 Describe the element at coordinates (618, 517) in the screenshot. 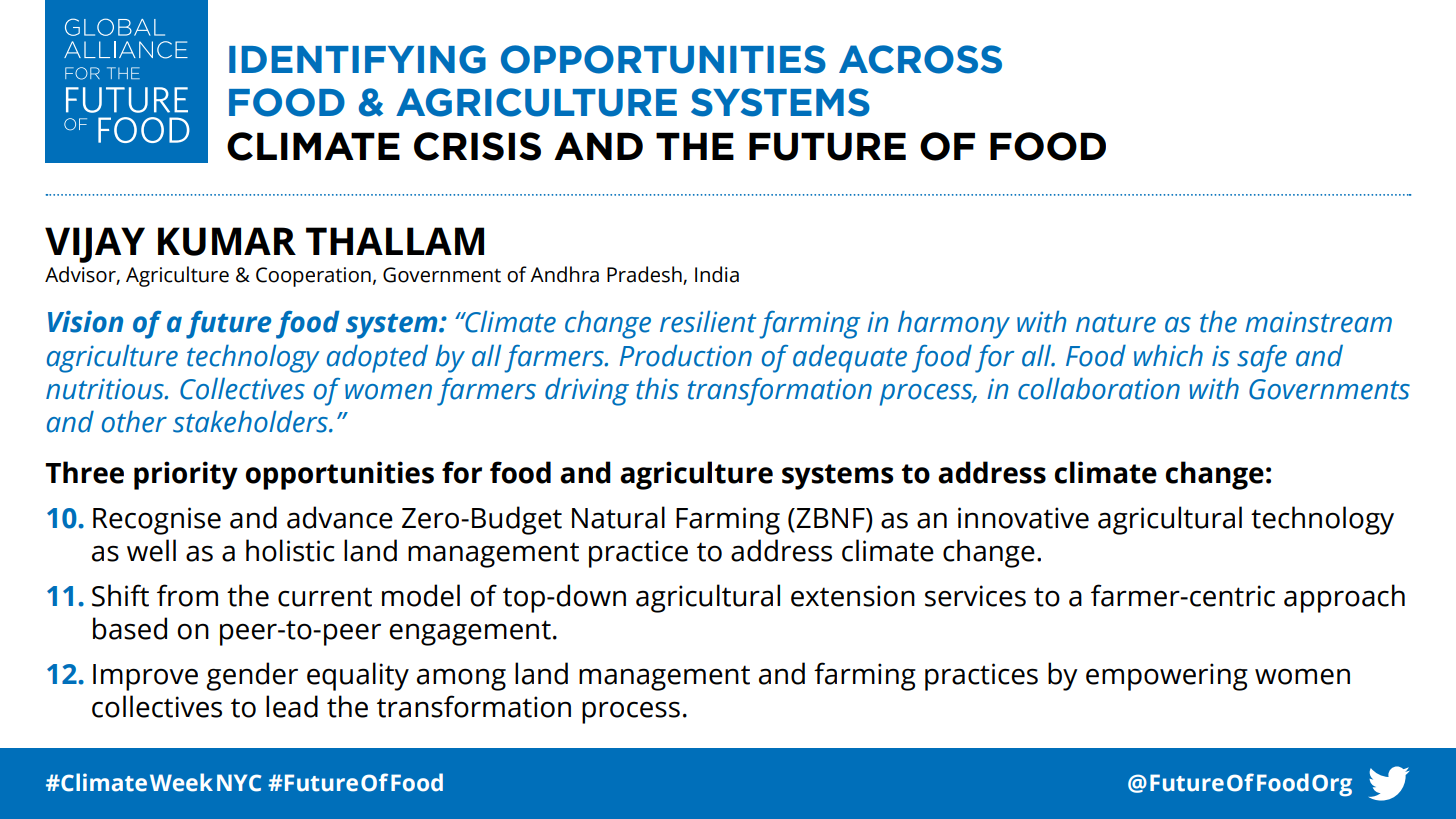

I see `Natural` at that location.
